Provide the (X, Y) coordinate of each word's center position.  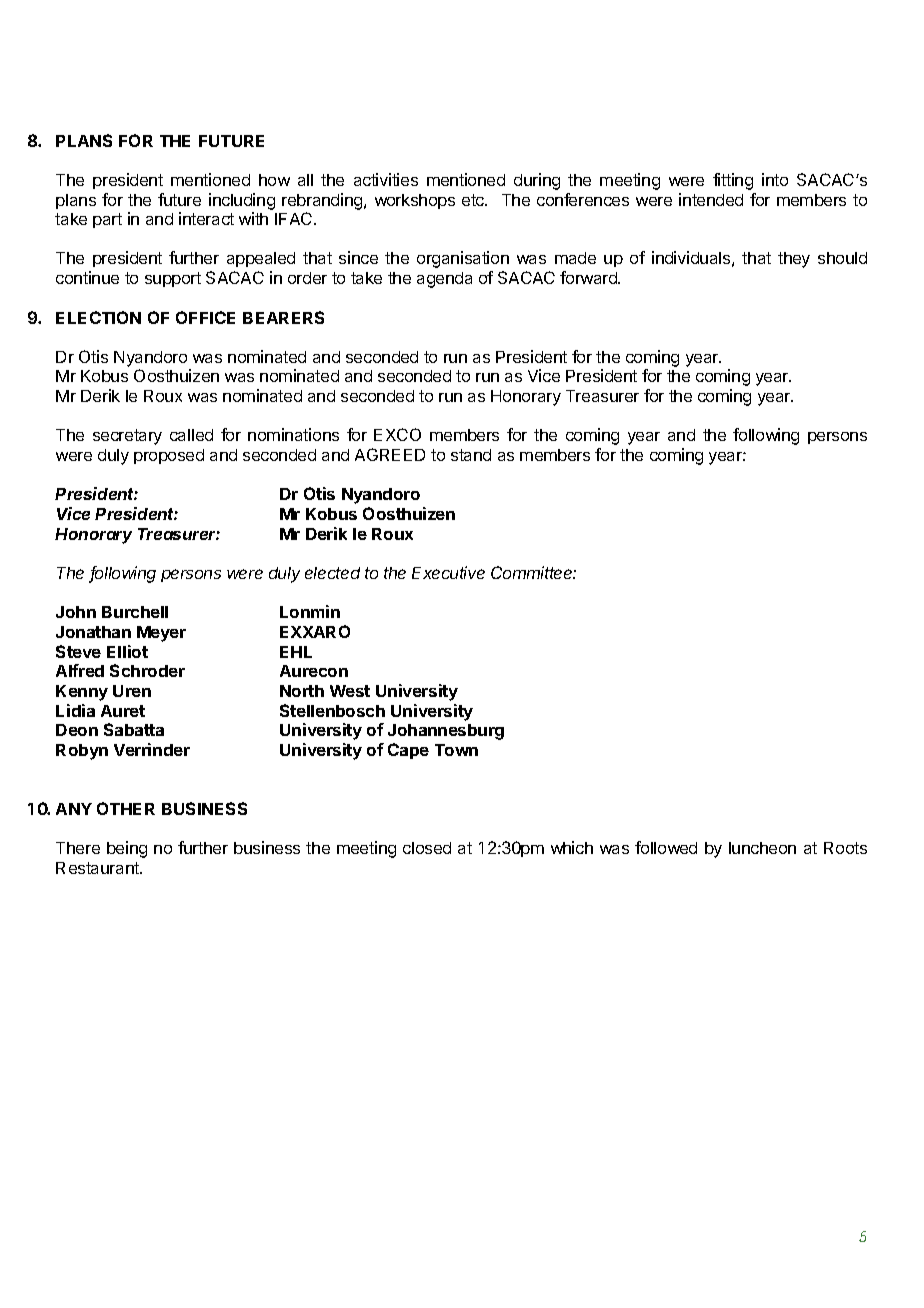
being (127, 849)
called (191, 435)
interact (206, 218)
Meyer (161, 634)
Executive (448, 572)
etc (474, 200)
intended (711, 199)
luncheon (762, 848)
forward (589, 277)
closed (427, 848)
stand (471, 455)
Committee (533, 572)
